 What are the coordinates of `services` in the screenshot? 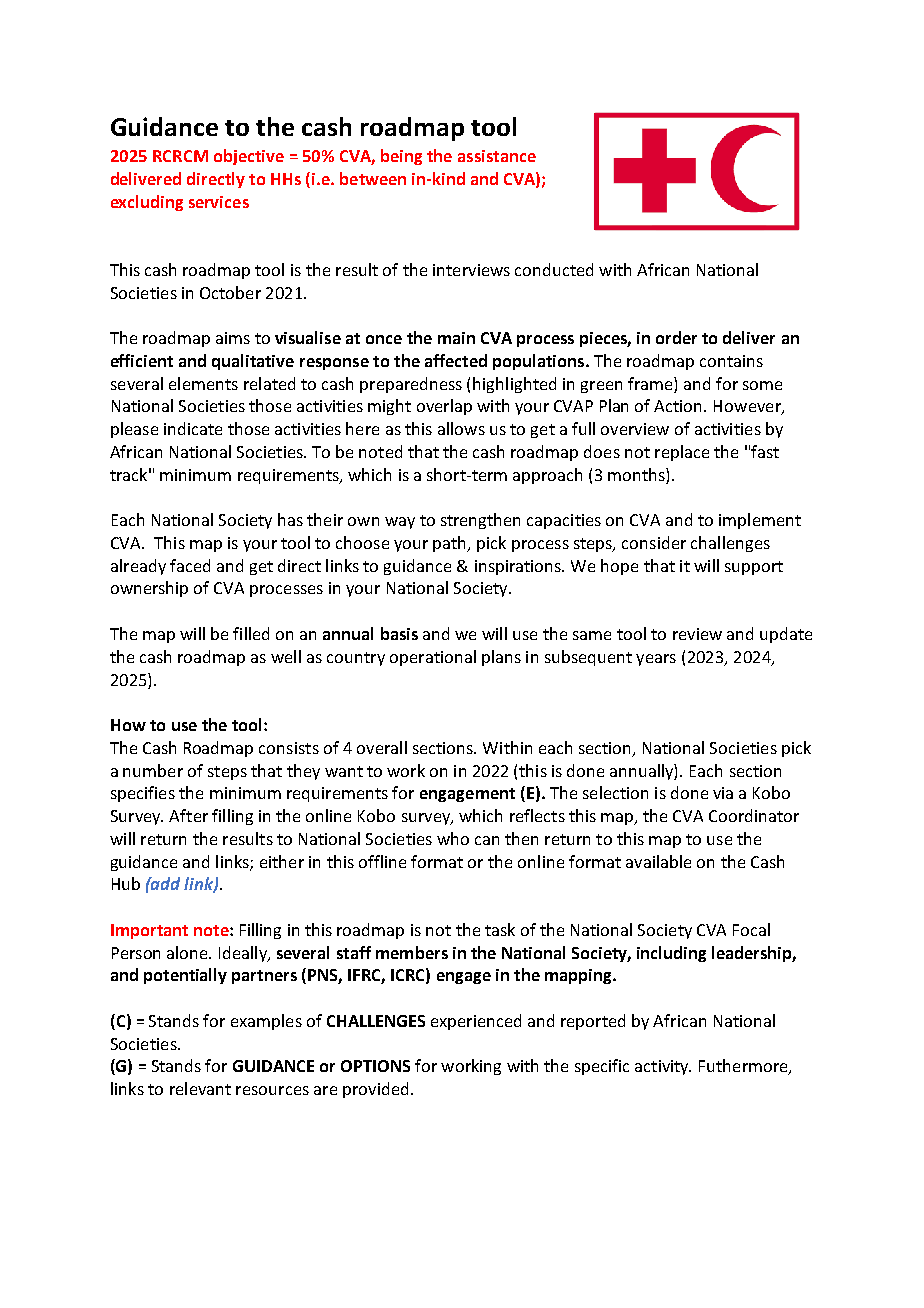 It's located at (219, 202).
